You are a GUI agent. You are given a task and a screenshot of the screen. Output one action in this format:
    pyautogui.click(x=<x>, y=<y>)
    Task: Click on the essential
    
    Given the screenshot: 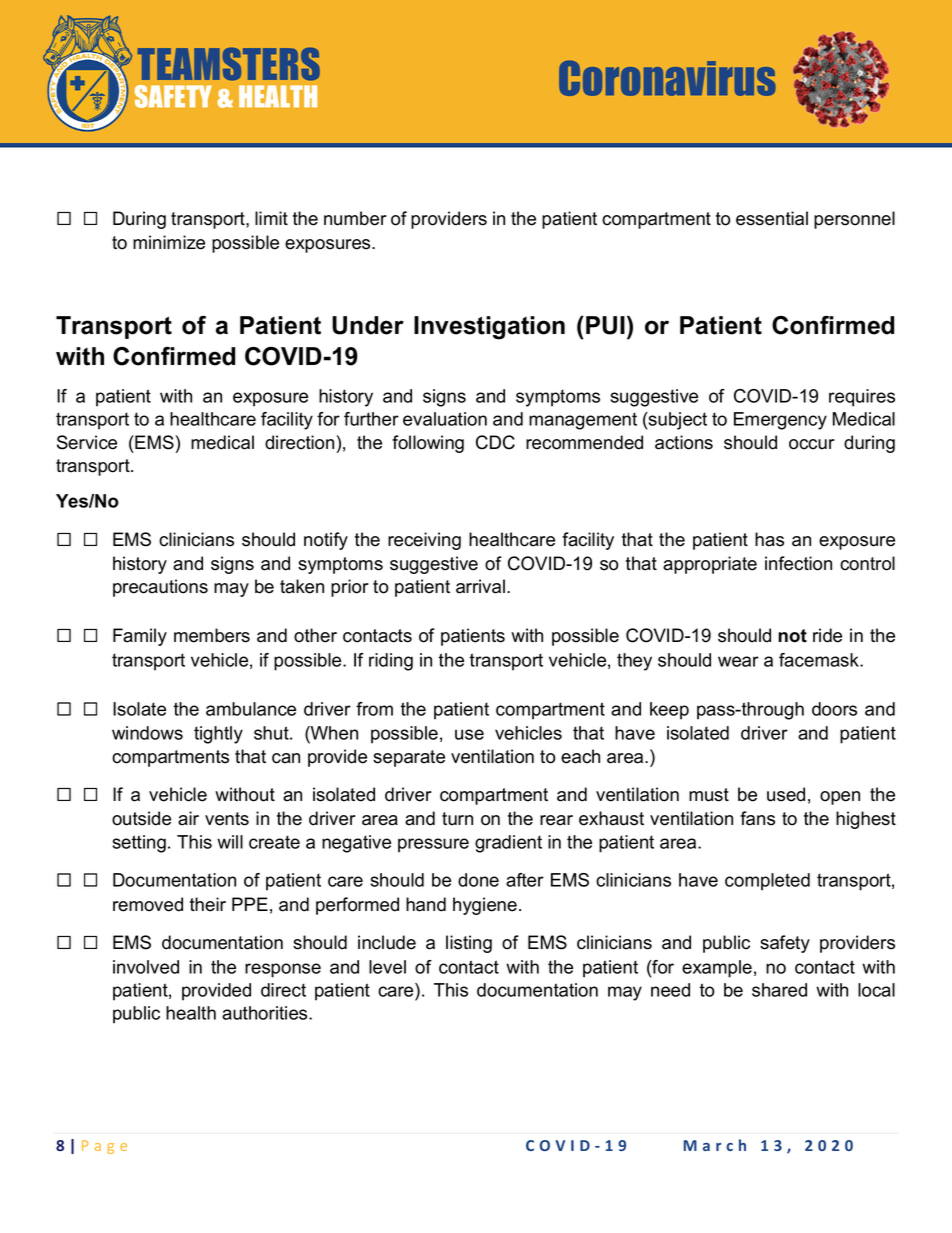 What is the action you would take?
    pyautogui.click(x=772, y=218)
